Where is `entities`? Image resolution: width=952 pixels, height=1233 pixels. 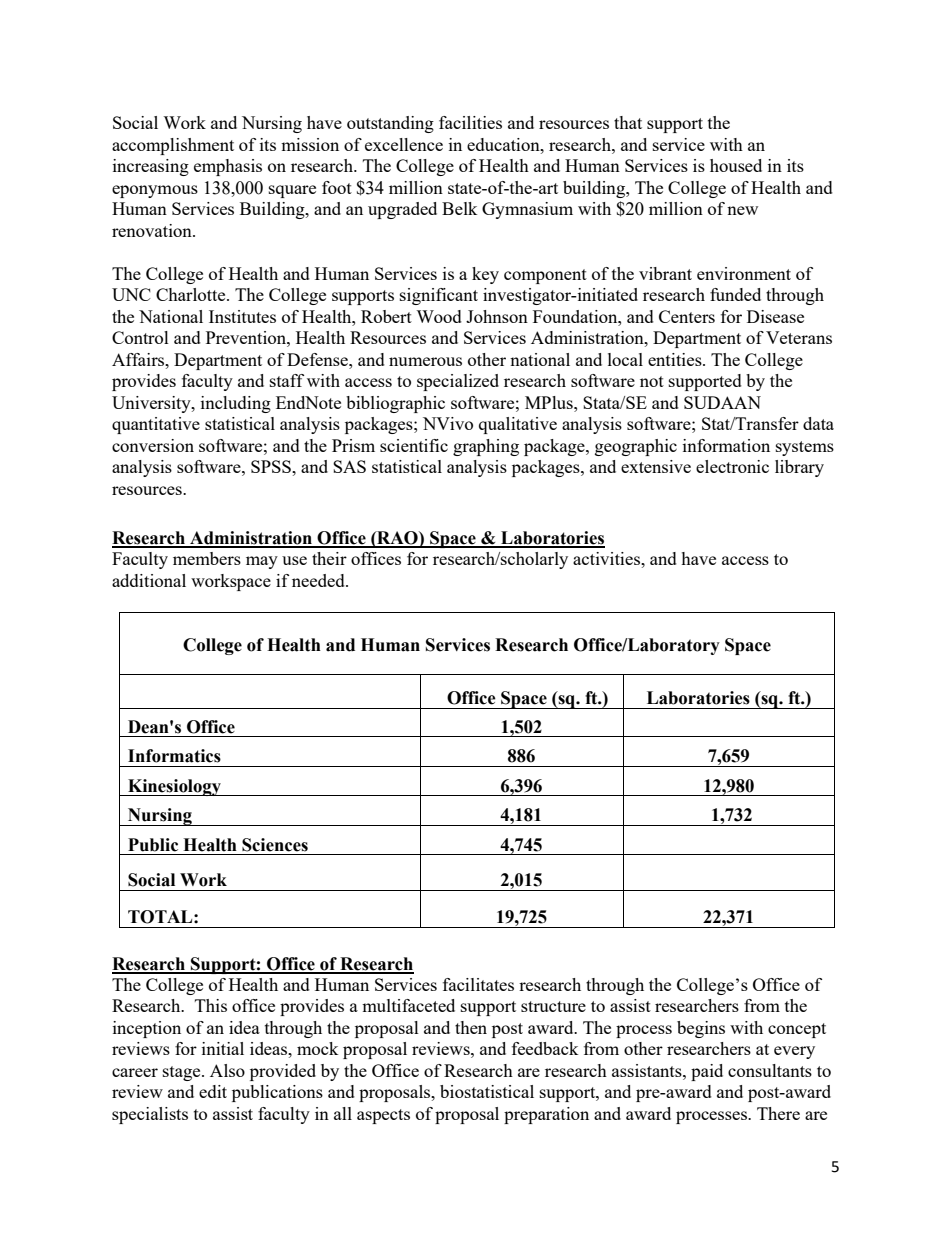
entities is located at coordinates (676, 359).
